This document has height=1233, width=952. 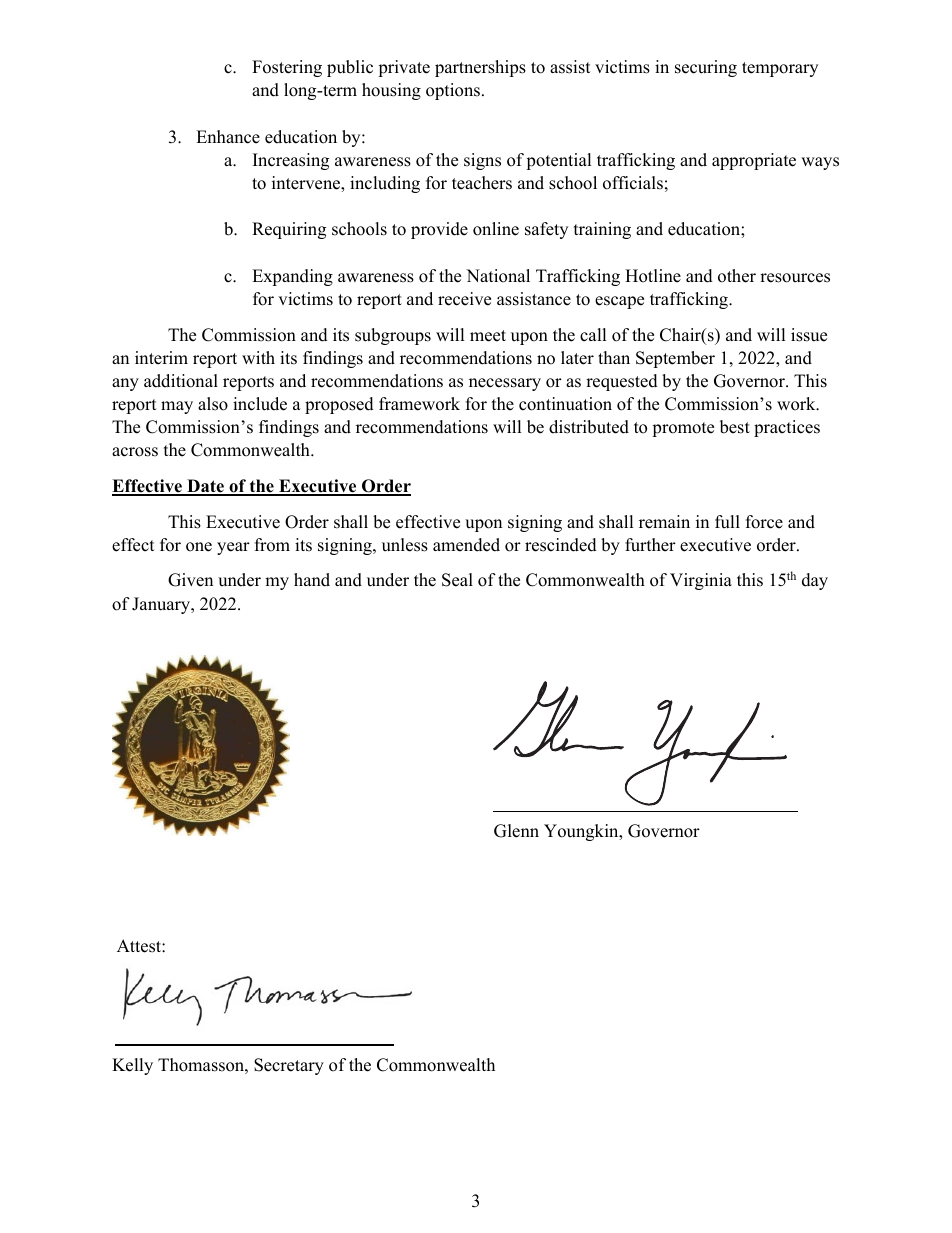 I want to click on options, so click(x=453, y=91).
